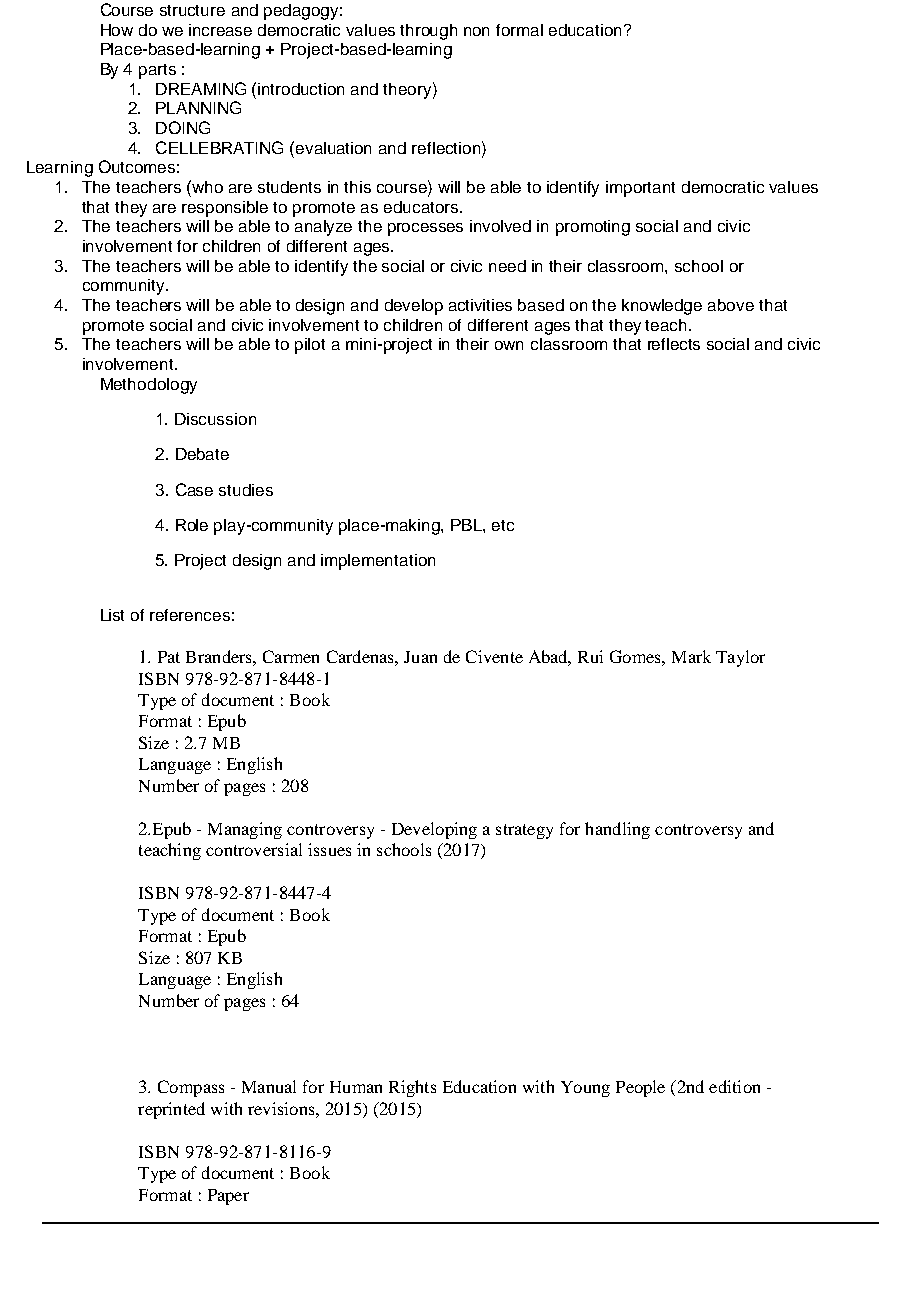  I want to click on through, so click(428, 32).
